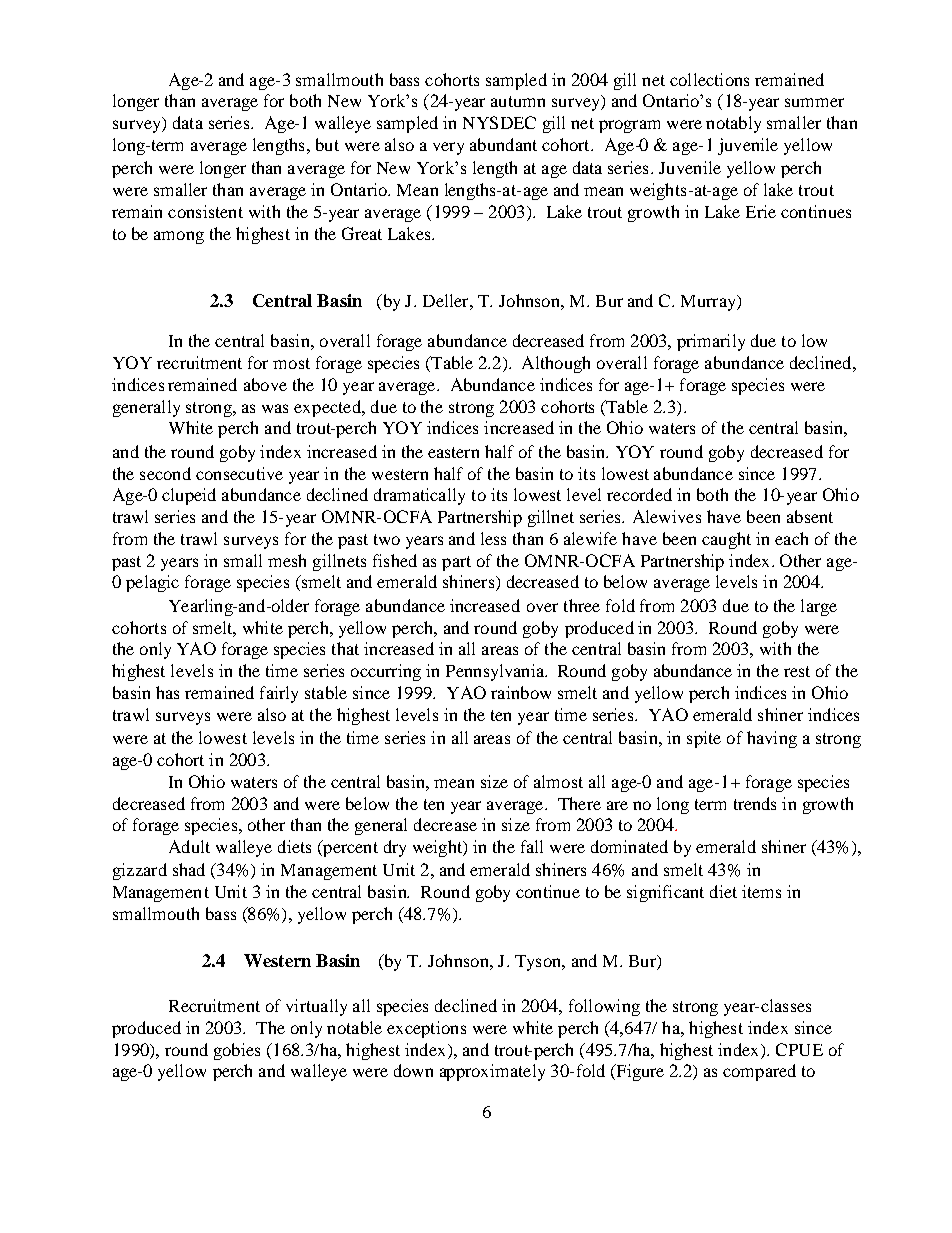  What do you see at coordinates (518, 101) in the screenshot?
I see `autumn` at bounding box center [518, 101].
